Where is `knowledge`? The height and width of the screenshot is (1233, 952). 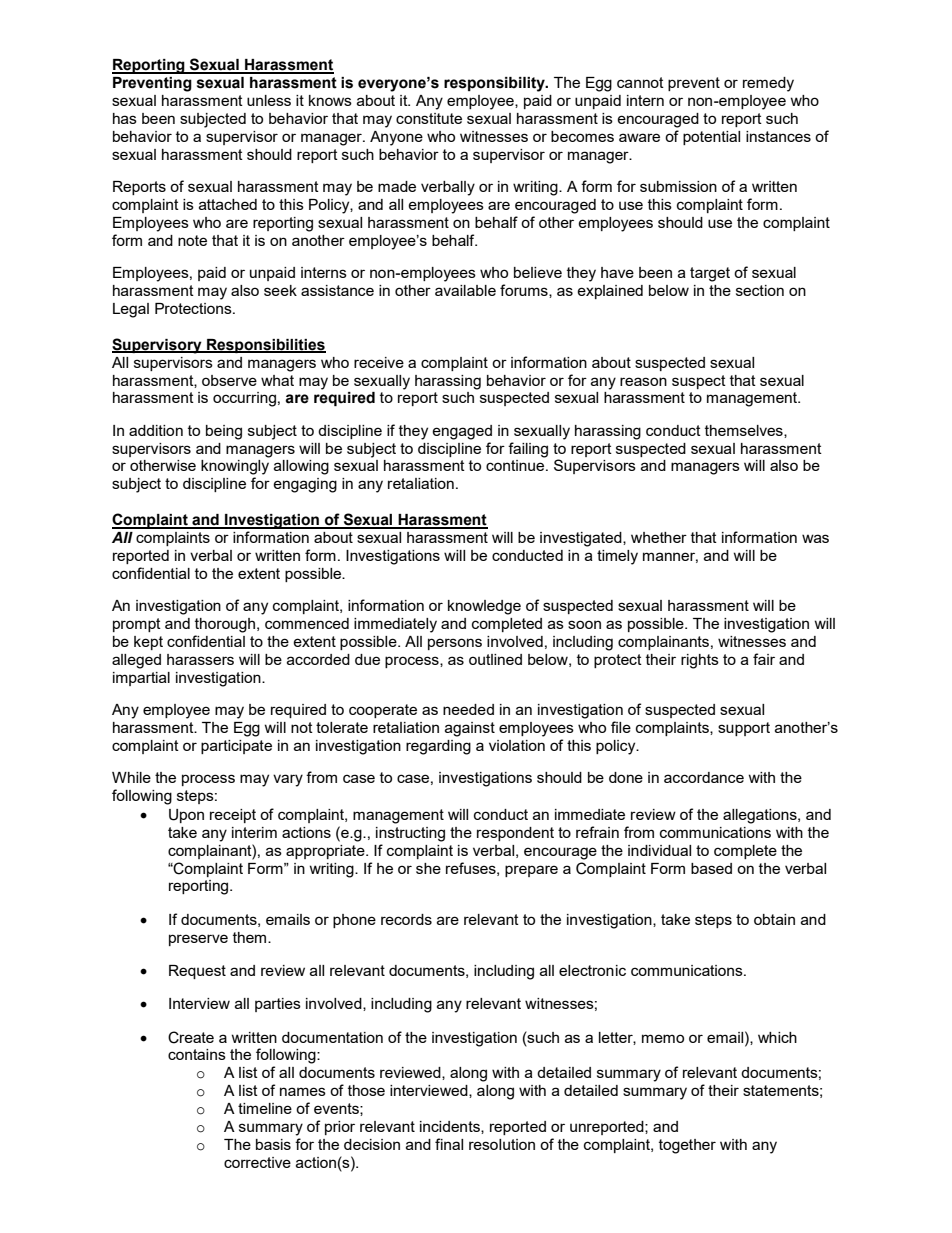
knowledge is located at coordinates (484, 607).
